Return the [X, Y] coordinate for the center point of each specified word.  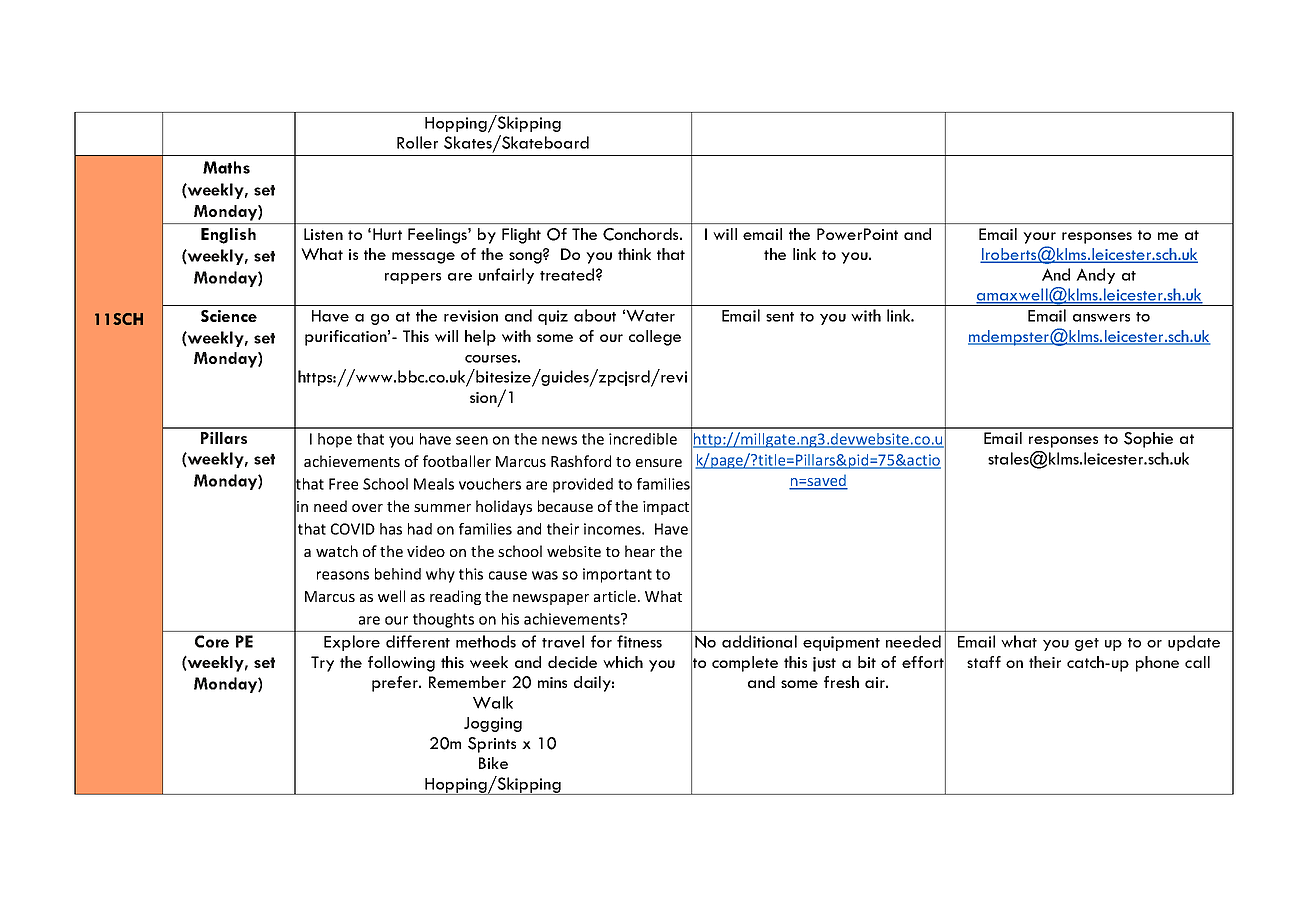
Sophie [1148, 440]
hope [335, 440]
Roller [417, 142]
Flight [521, 236]
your [1039, 238]
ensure [659, 463]
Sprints [492, 745]
